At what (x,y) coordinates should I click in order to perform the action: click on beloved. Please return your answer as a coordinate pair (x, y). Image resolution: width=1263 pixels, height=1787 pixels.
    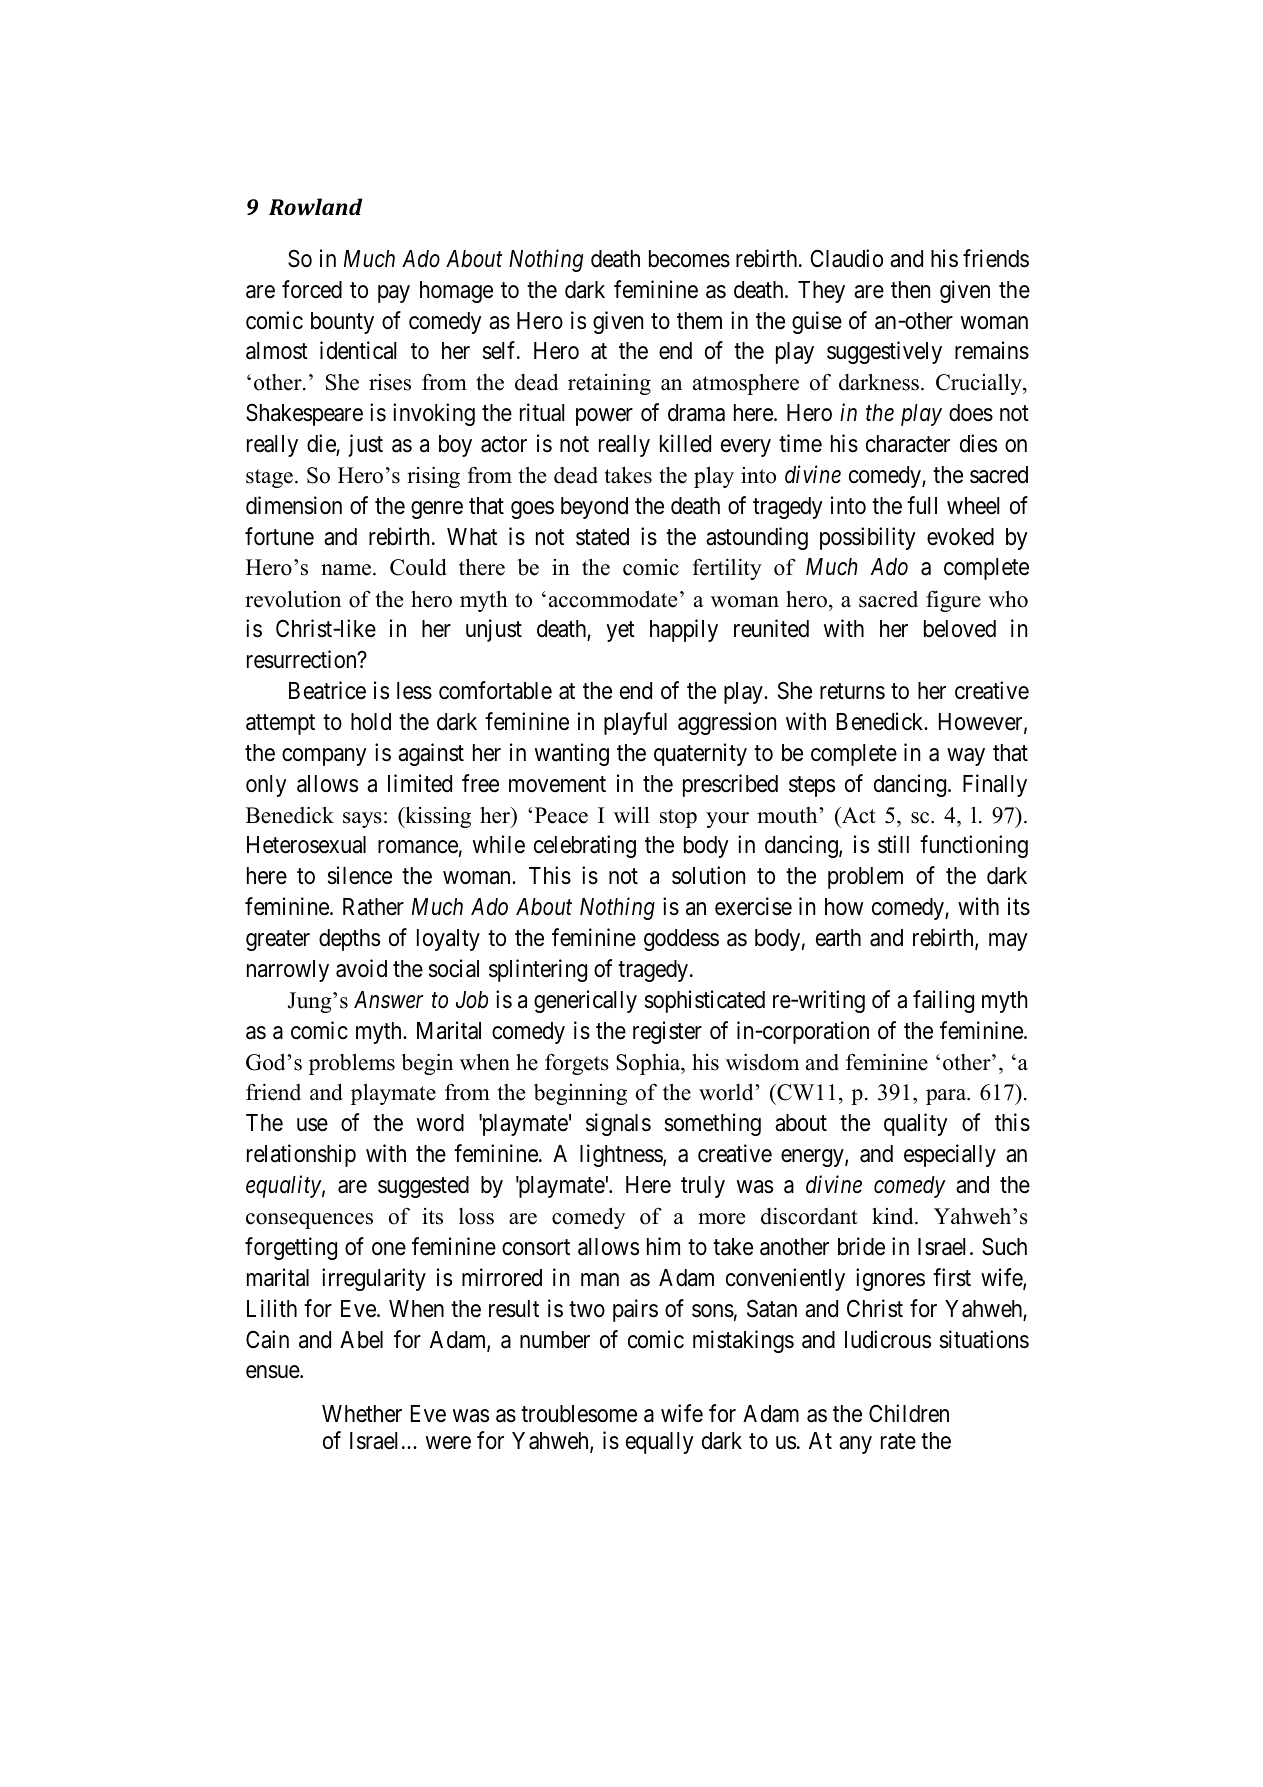
    Looking at the image, I should click on (960, 629).
